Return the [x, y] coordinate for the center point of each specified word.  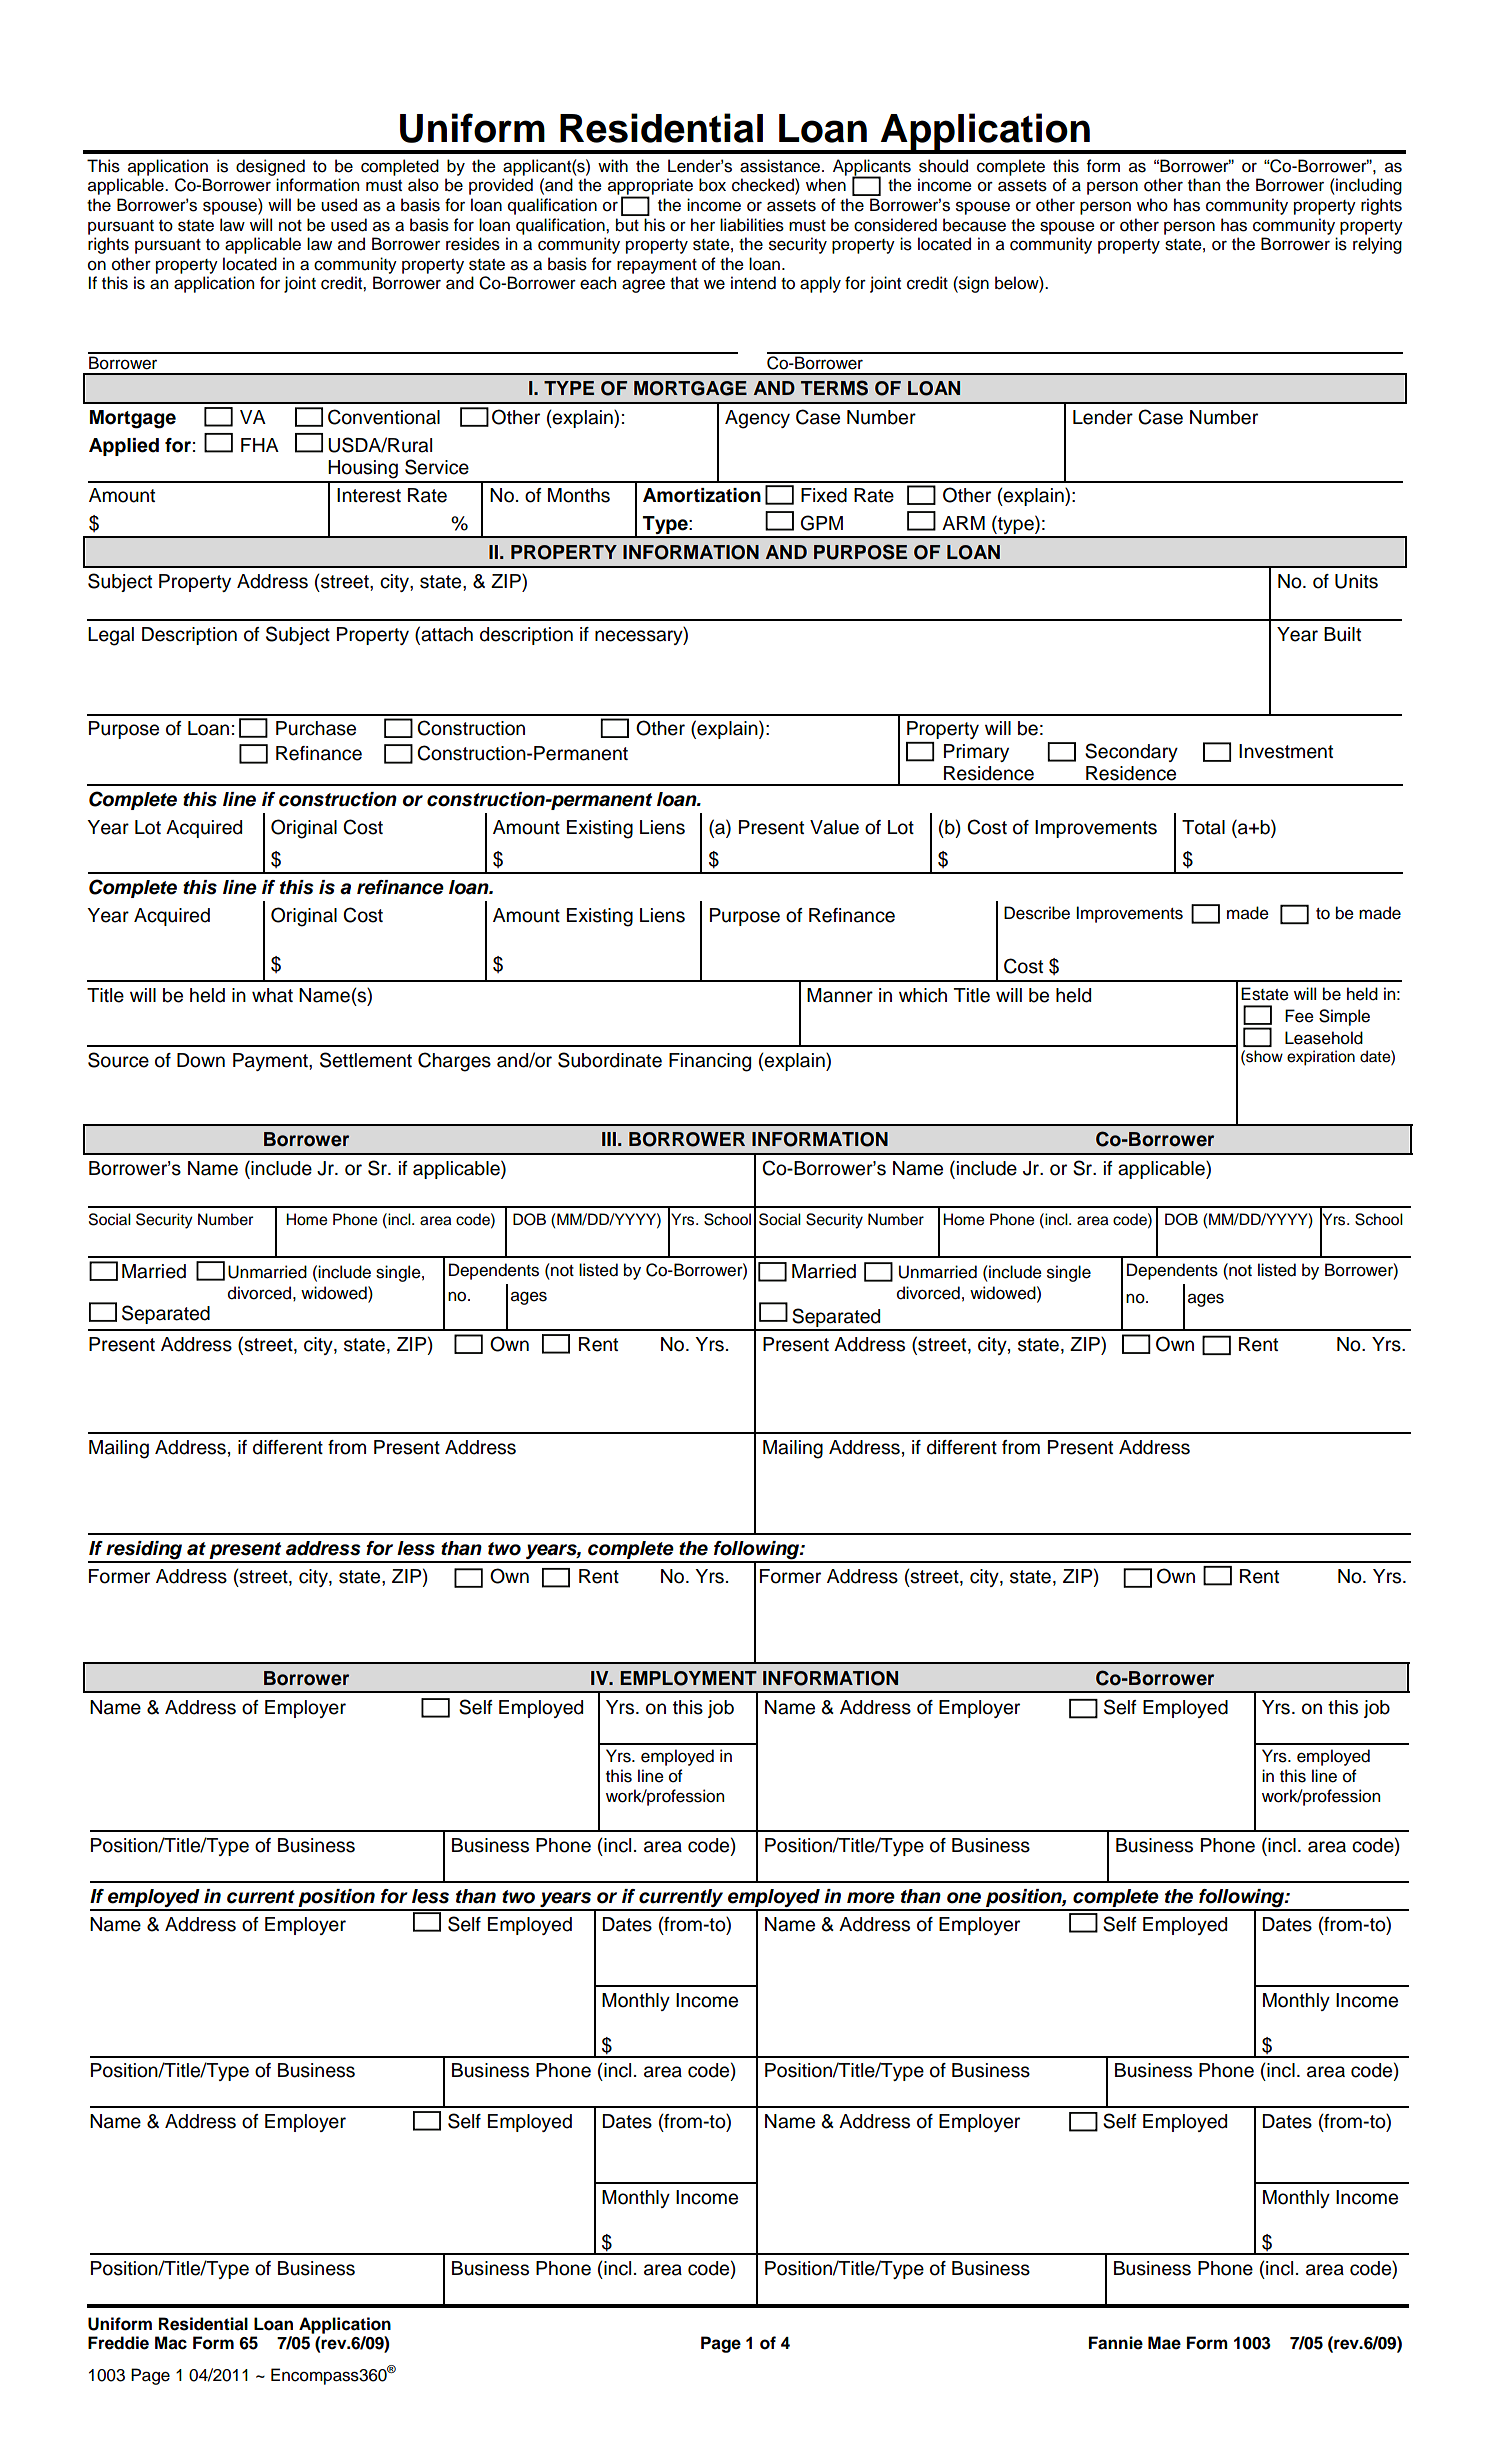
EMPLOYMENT [688, 1678]
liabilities [752, 225]
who [1152, 205]
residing [144, 1551]
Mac [171, 2343]
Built [1342, 634]
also [423, 185]
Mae [1164, 2343]
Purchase [316, 728]
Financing [710, 1062]
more [871, 1898]
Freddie [118, 2343]
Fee [1299, 1016]
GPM [822, 523]
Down [201, 1060]
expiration [1321, 1058]
